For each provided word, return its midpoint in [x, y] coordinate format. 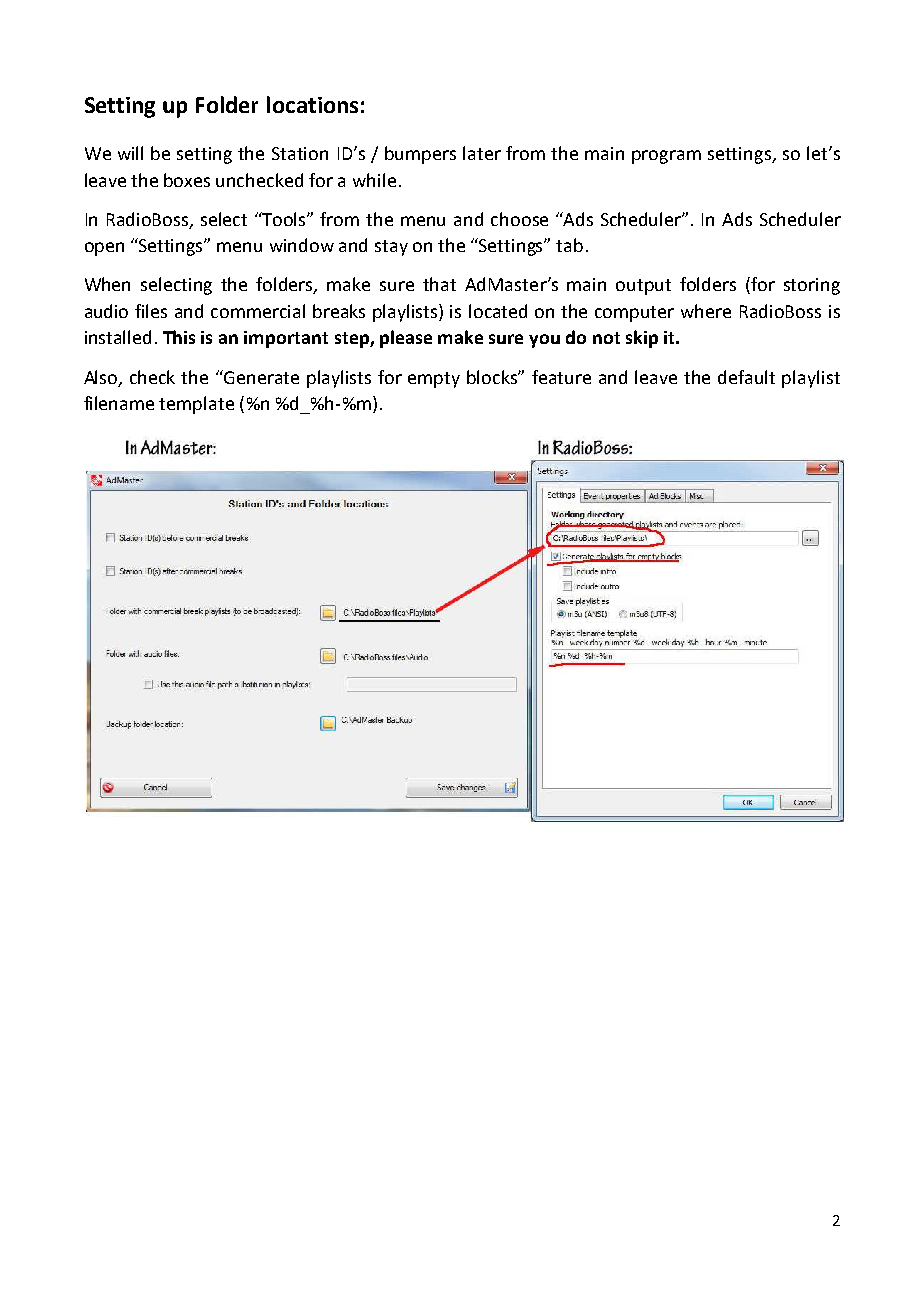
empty [434, 380]
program [666, 157]
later [482, 153]
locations [312, 104]
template [196, 405]
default [746, 377]
